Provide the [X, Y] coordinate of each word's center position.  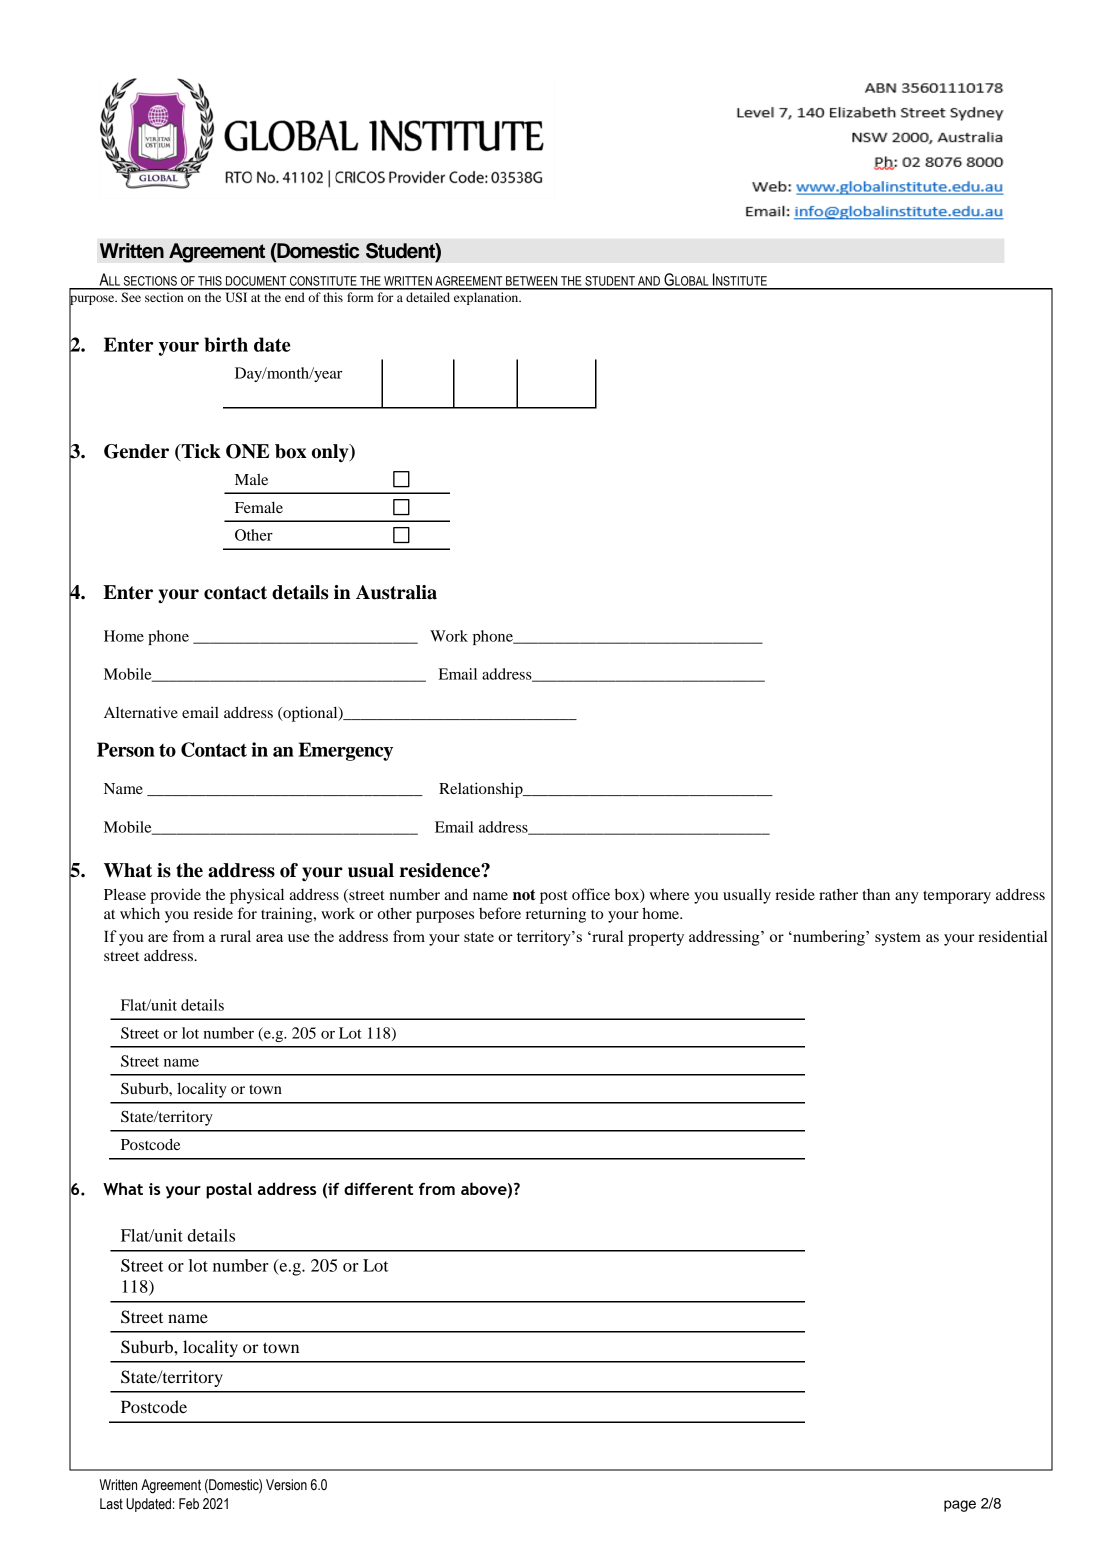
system [898, 939]
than [876, 894]
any [907, 898]
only [331, 453]
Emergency [346, 751]
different [378, 1188]
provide [175, 896]
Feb [189, 1504]
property [656, 939]
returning [556, 915]
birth [226, 344]
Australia [396, 592]
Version [286, 1485]
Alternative [141, 712]
